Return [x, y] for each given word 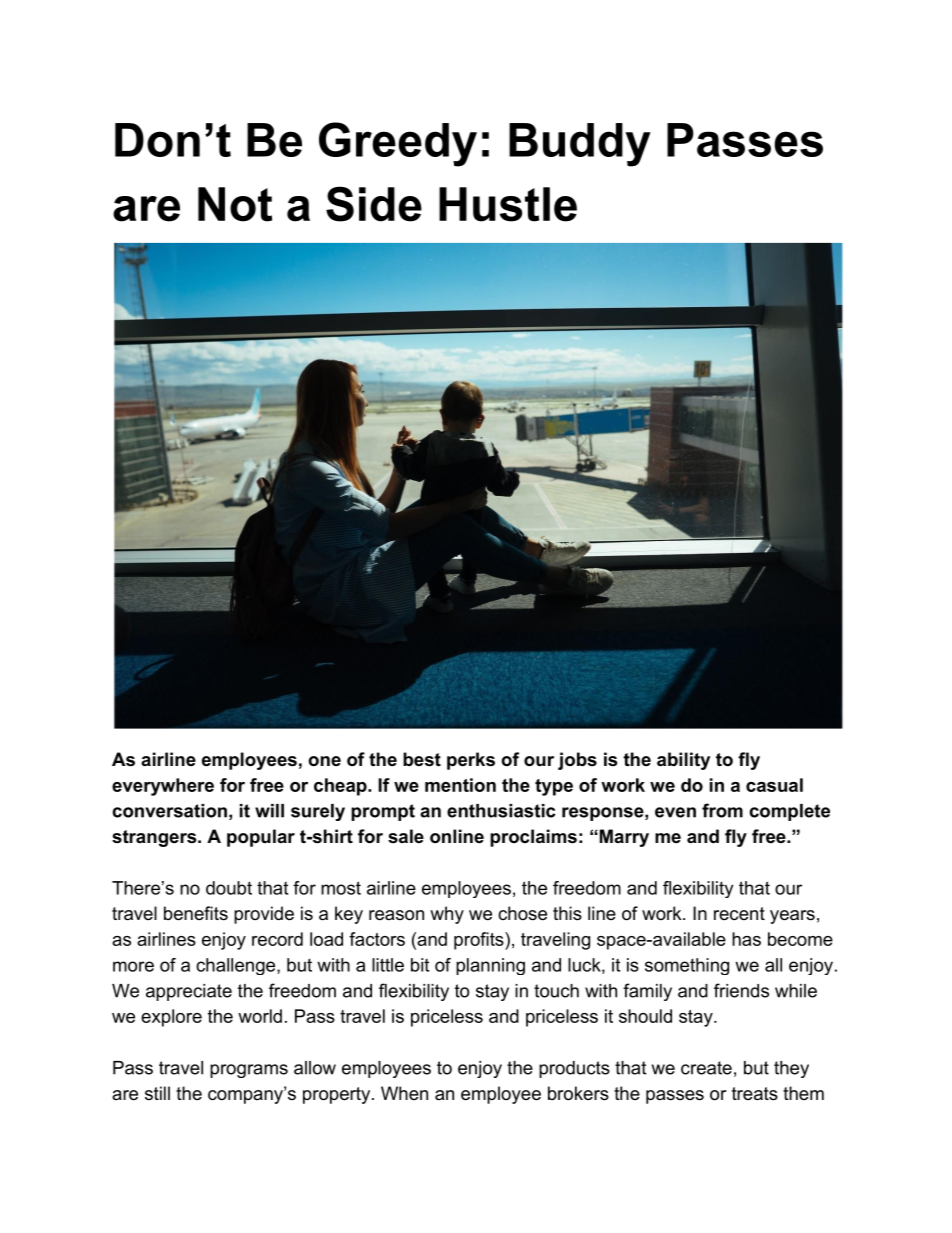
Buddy [580, 145]
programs [249, 1071]
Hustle [508, 204]
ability [683, 761]
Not [235, 204]
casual [774, 785]
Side [374, 204]
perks [471, 761]
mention [460, 785]
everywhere [163, 787]
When [404, 1093]
